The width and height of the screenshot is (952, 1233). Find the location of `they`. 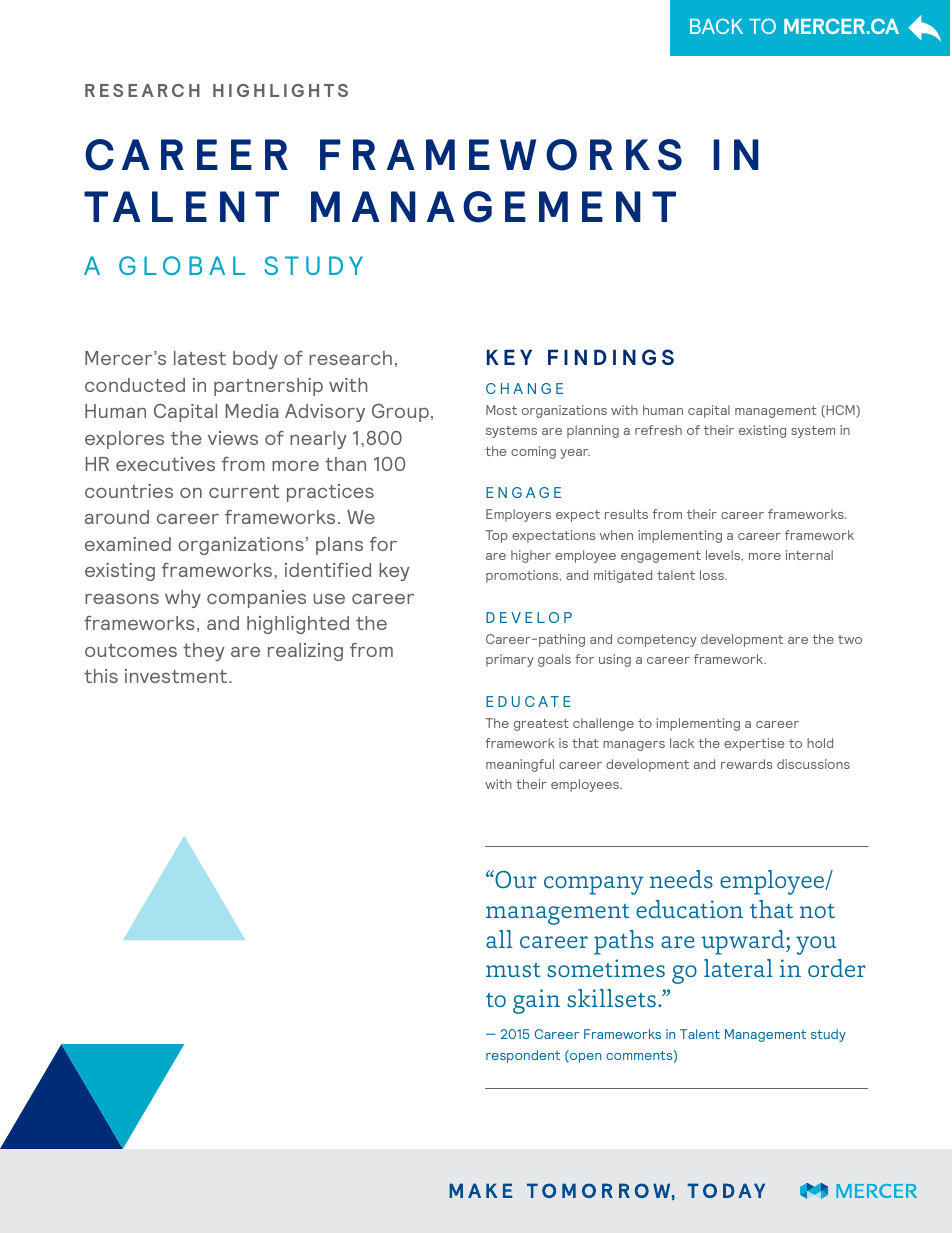

they is located at coordinates (204, 652).
